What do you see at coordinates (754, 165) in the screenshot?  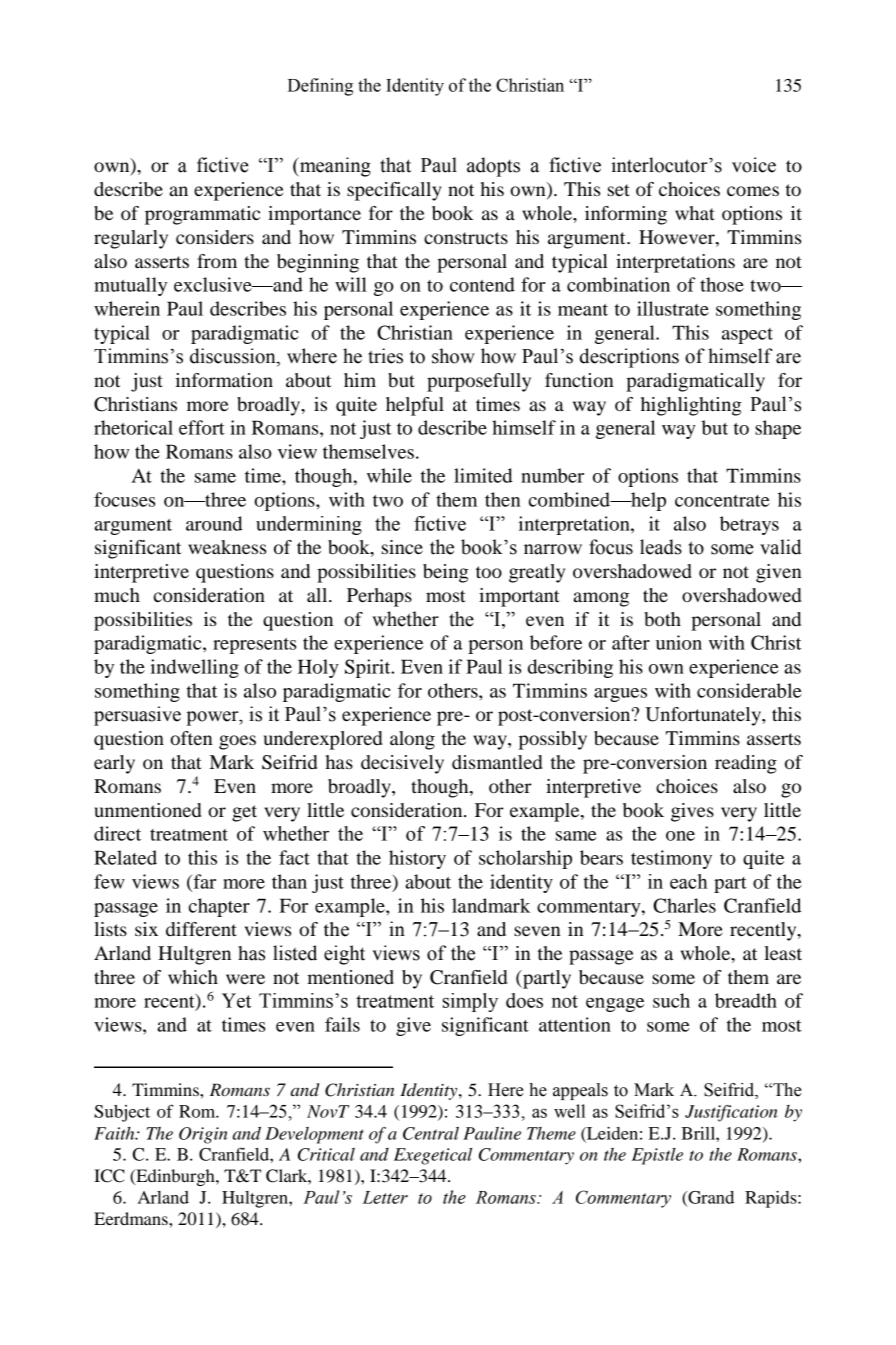 I see `voice` at bounding box center [754, 165].
